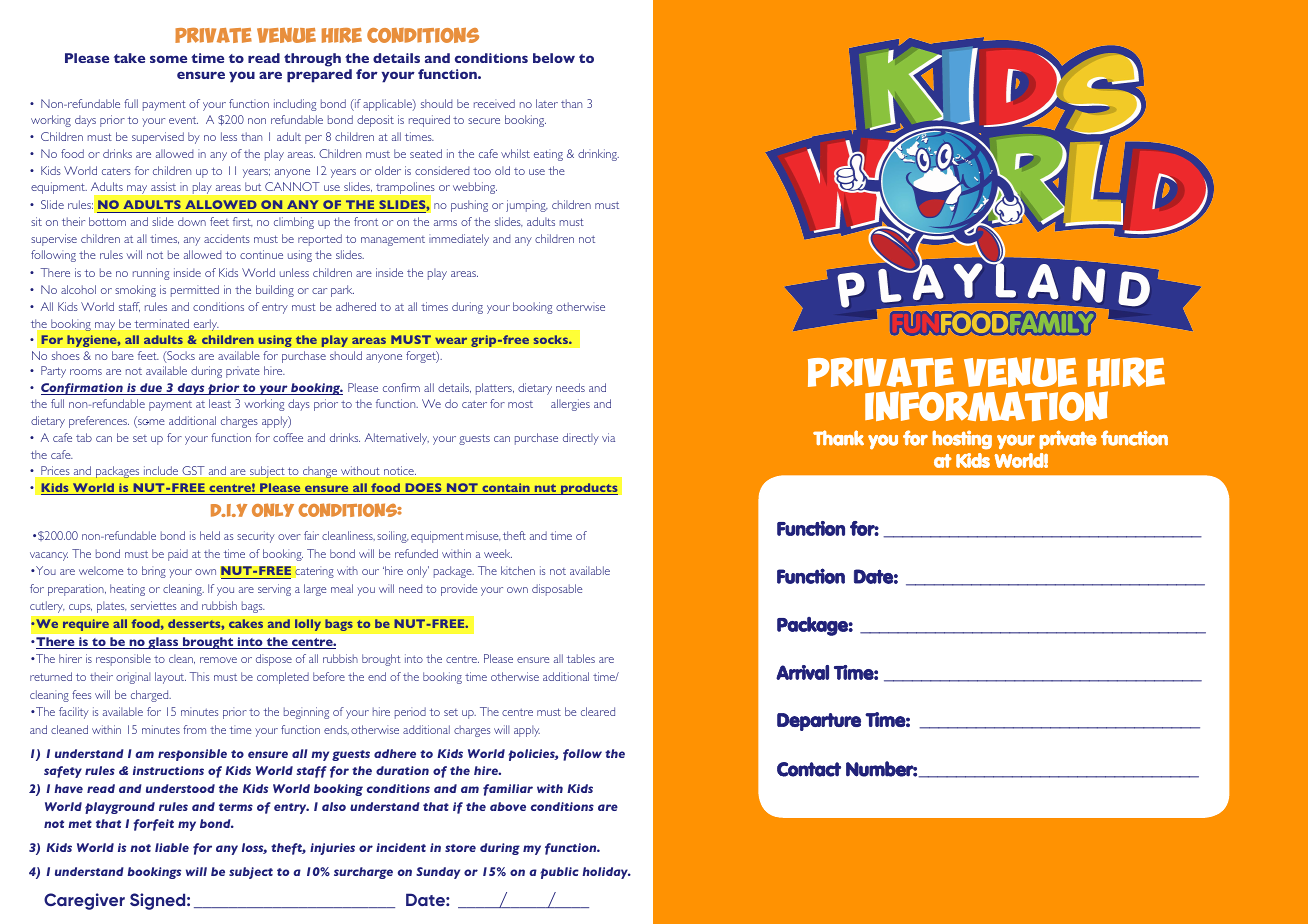 The height and width of the image is (924, 1308). I want to click on hosting, so click(962, 440).
